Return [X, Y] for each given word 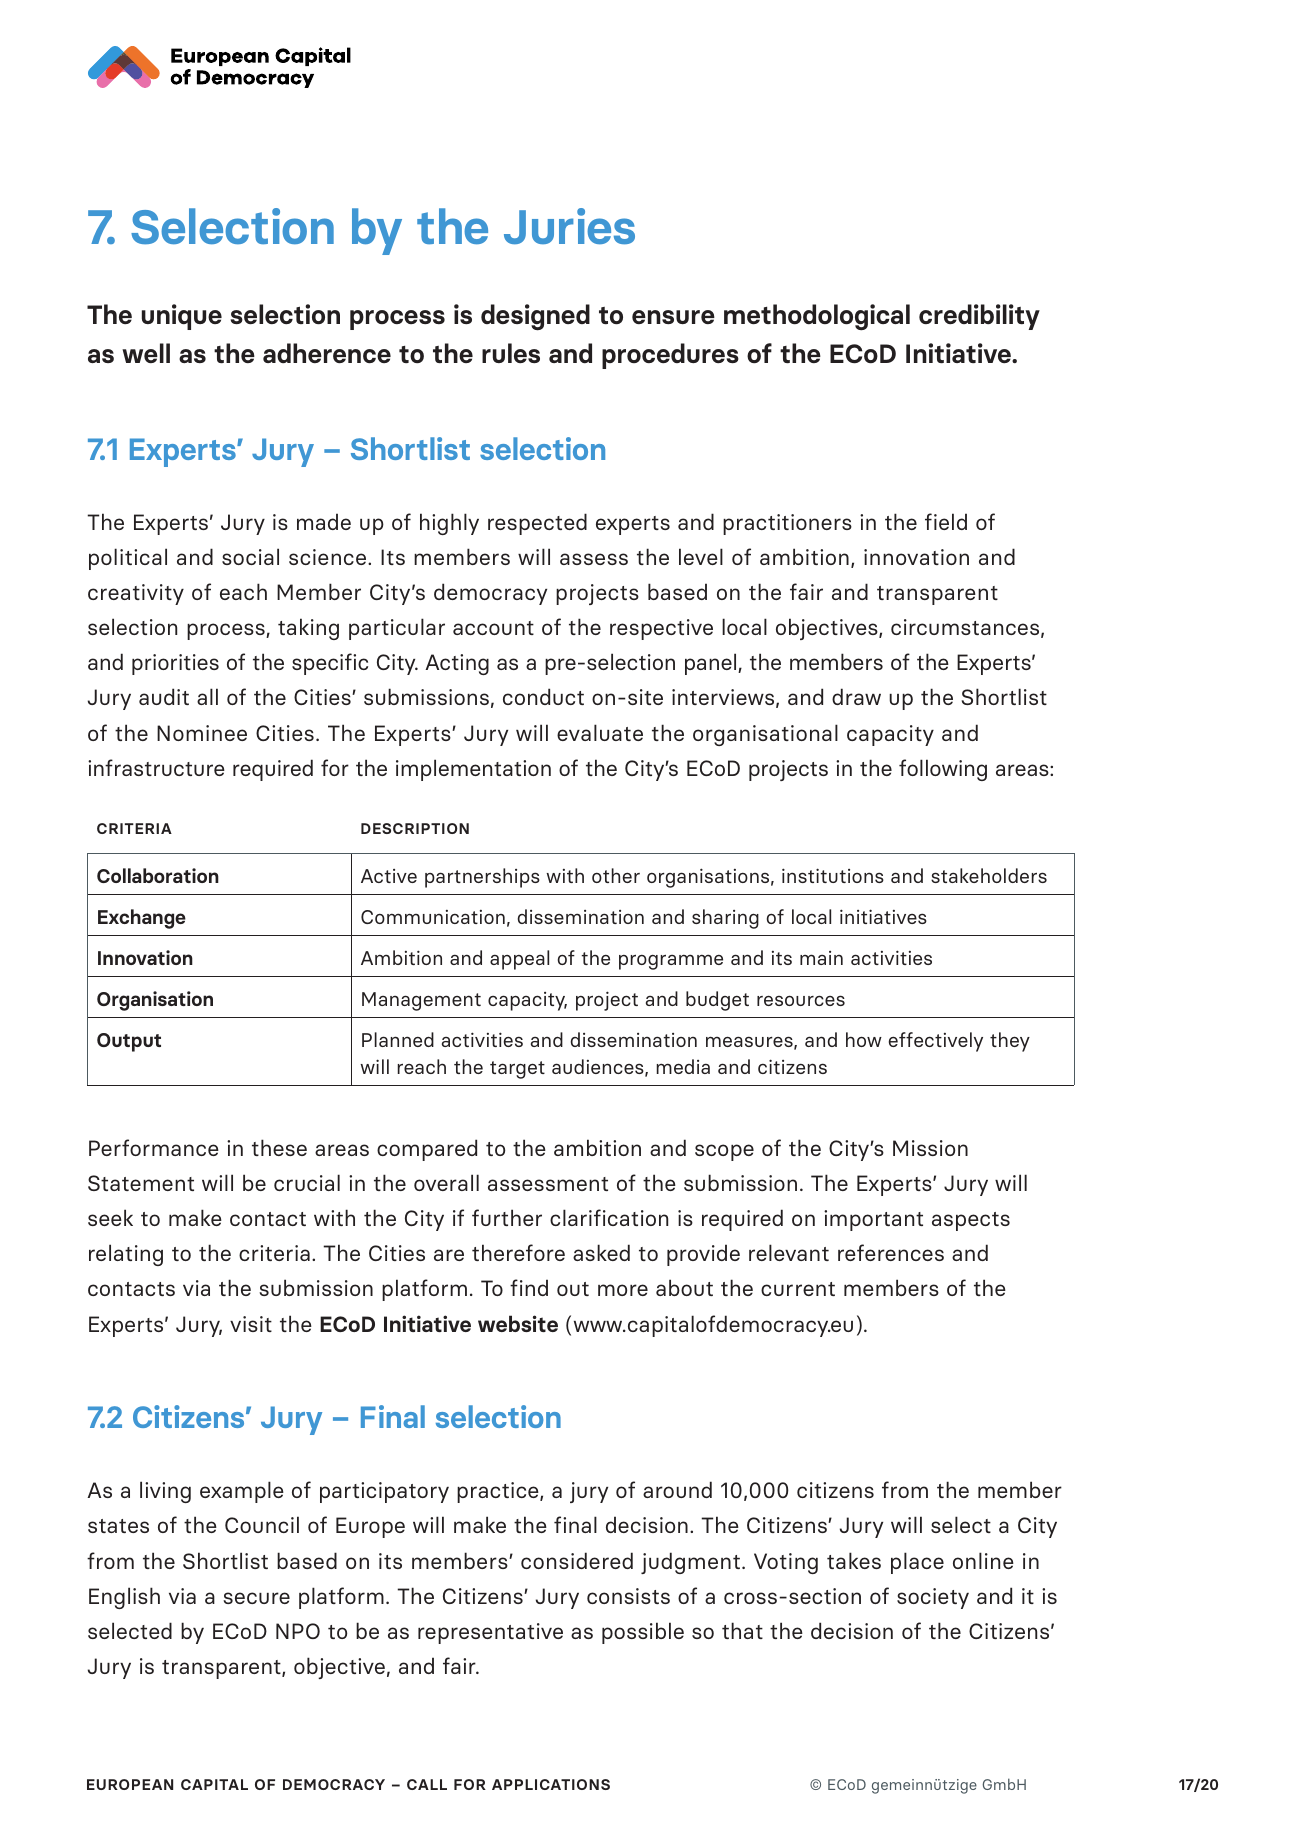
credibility [979, 317]
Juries [569, 226]
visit [251, 1324]
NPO [298, 1631]
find [529, 1287]
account [493, 628]
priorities [175, 664]
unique [182, 317]
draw [856, 696]
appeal [519, 960]
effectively [936, 1042]
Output [129, 1042]
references [891, 1252]
